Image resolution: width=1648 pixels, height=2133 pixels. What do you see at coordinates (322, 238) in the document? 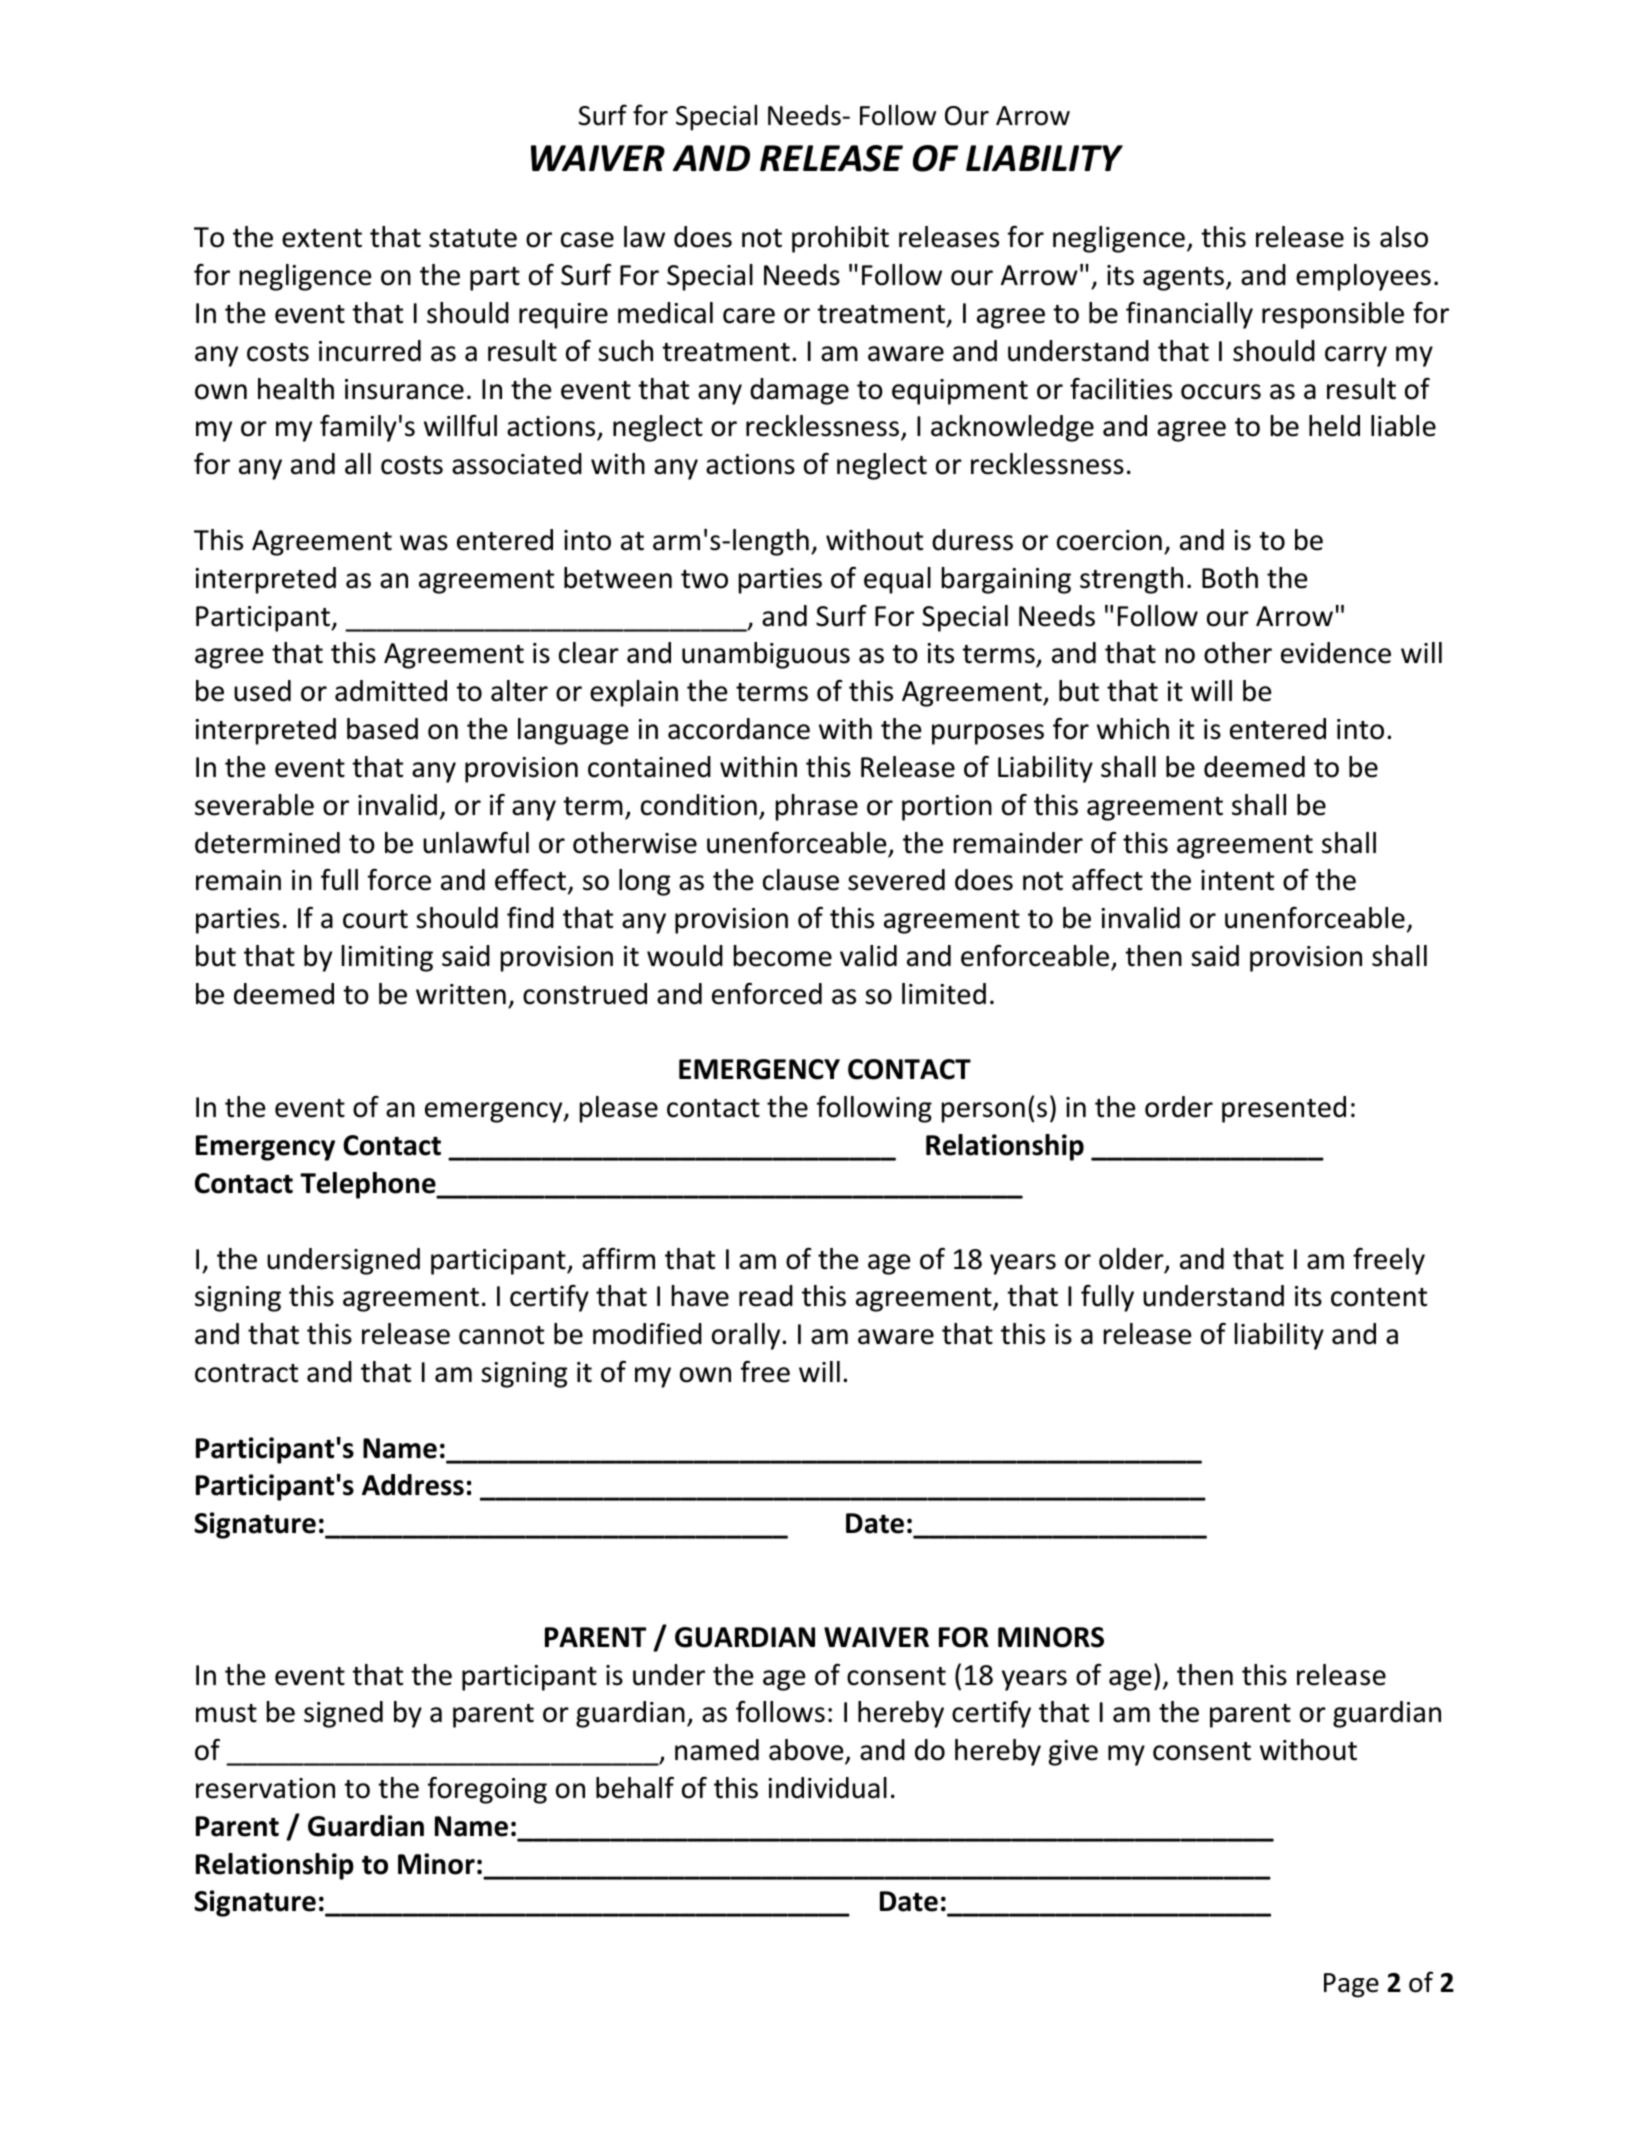
I see `extent` at bounding box center [322, 238].
